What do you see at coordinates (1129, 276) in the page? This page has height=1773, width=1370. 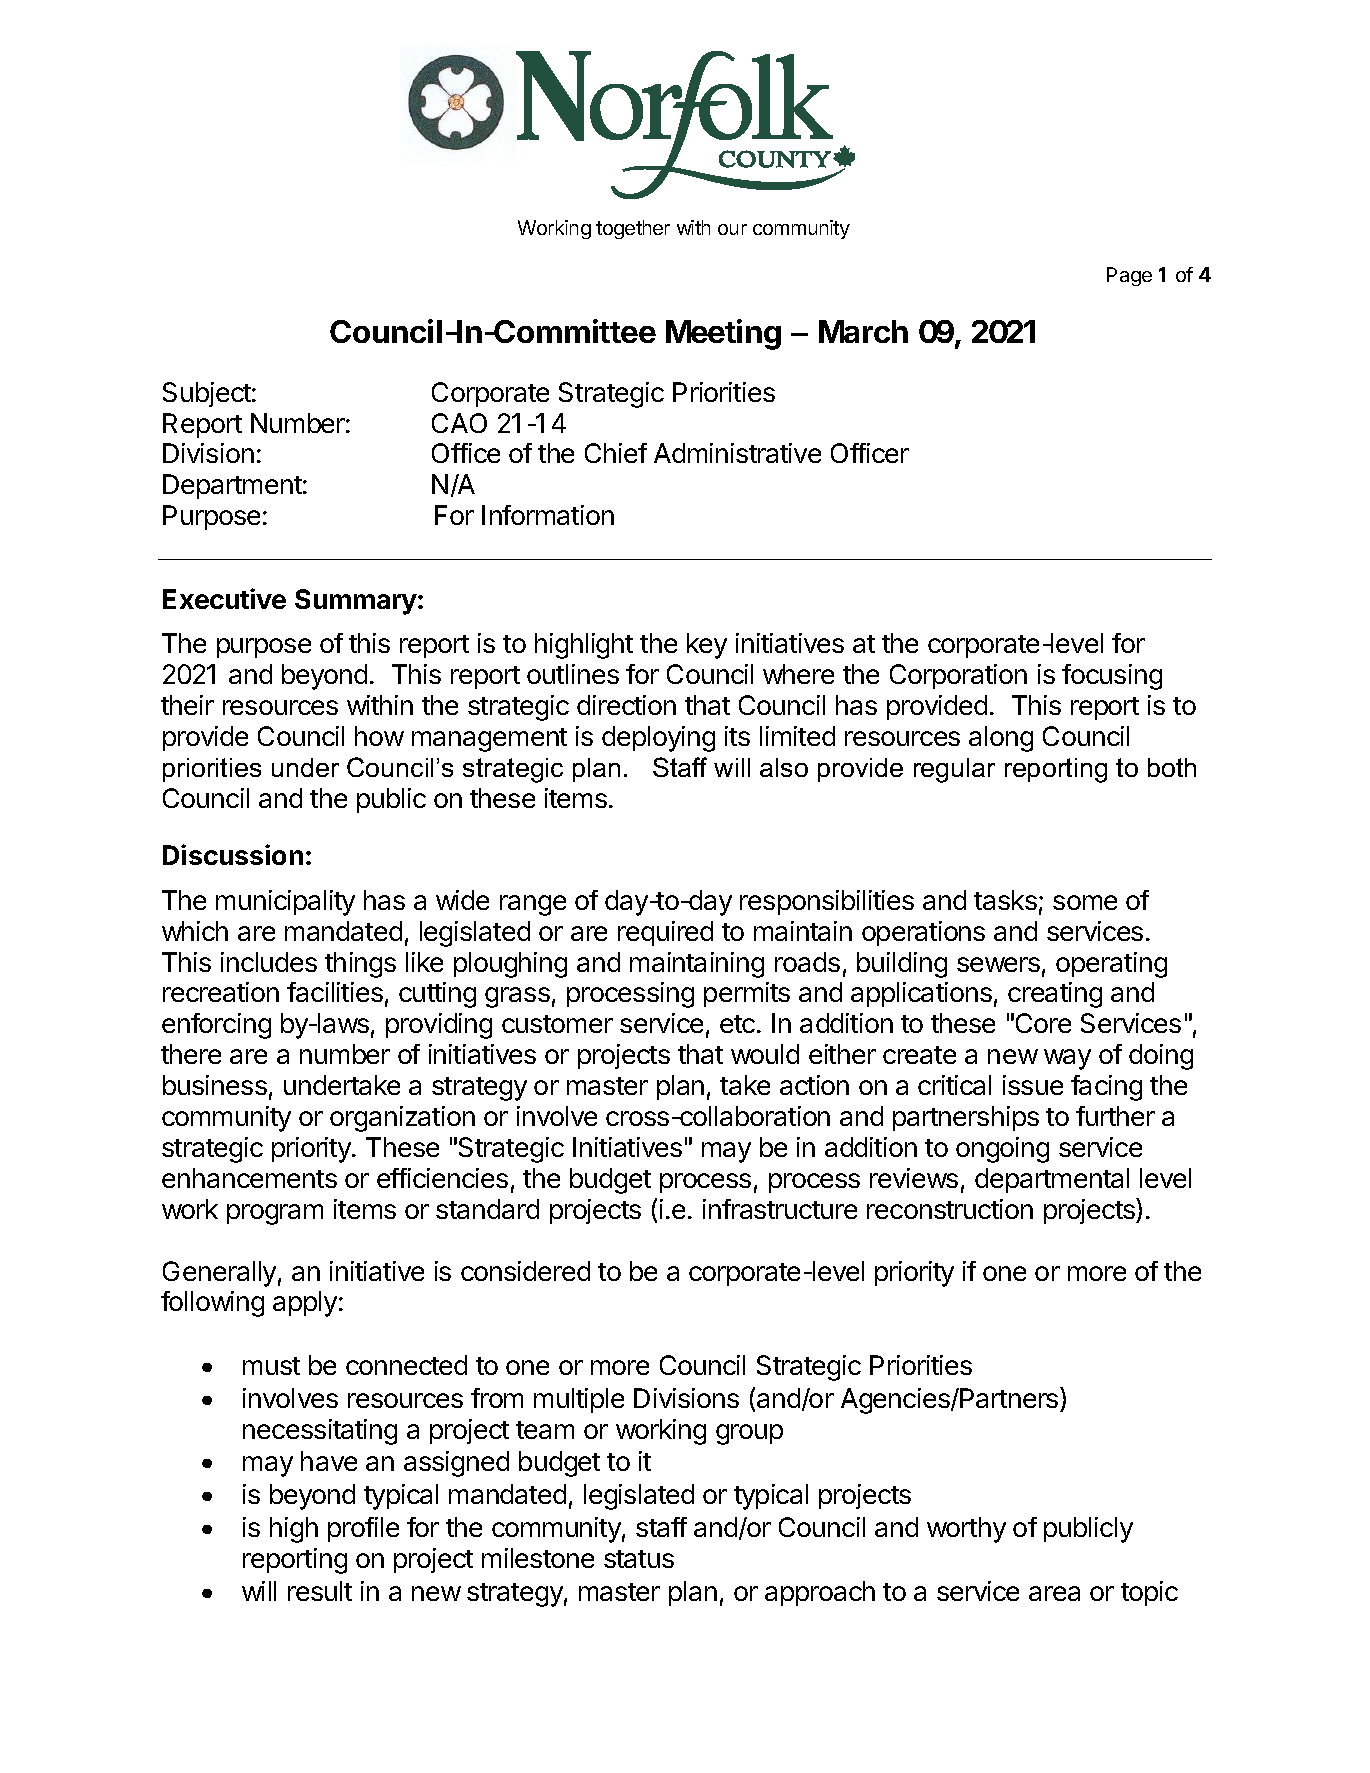 I see `Page` at bounding box center [1129, 276].
